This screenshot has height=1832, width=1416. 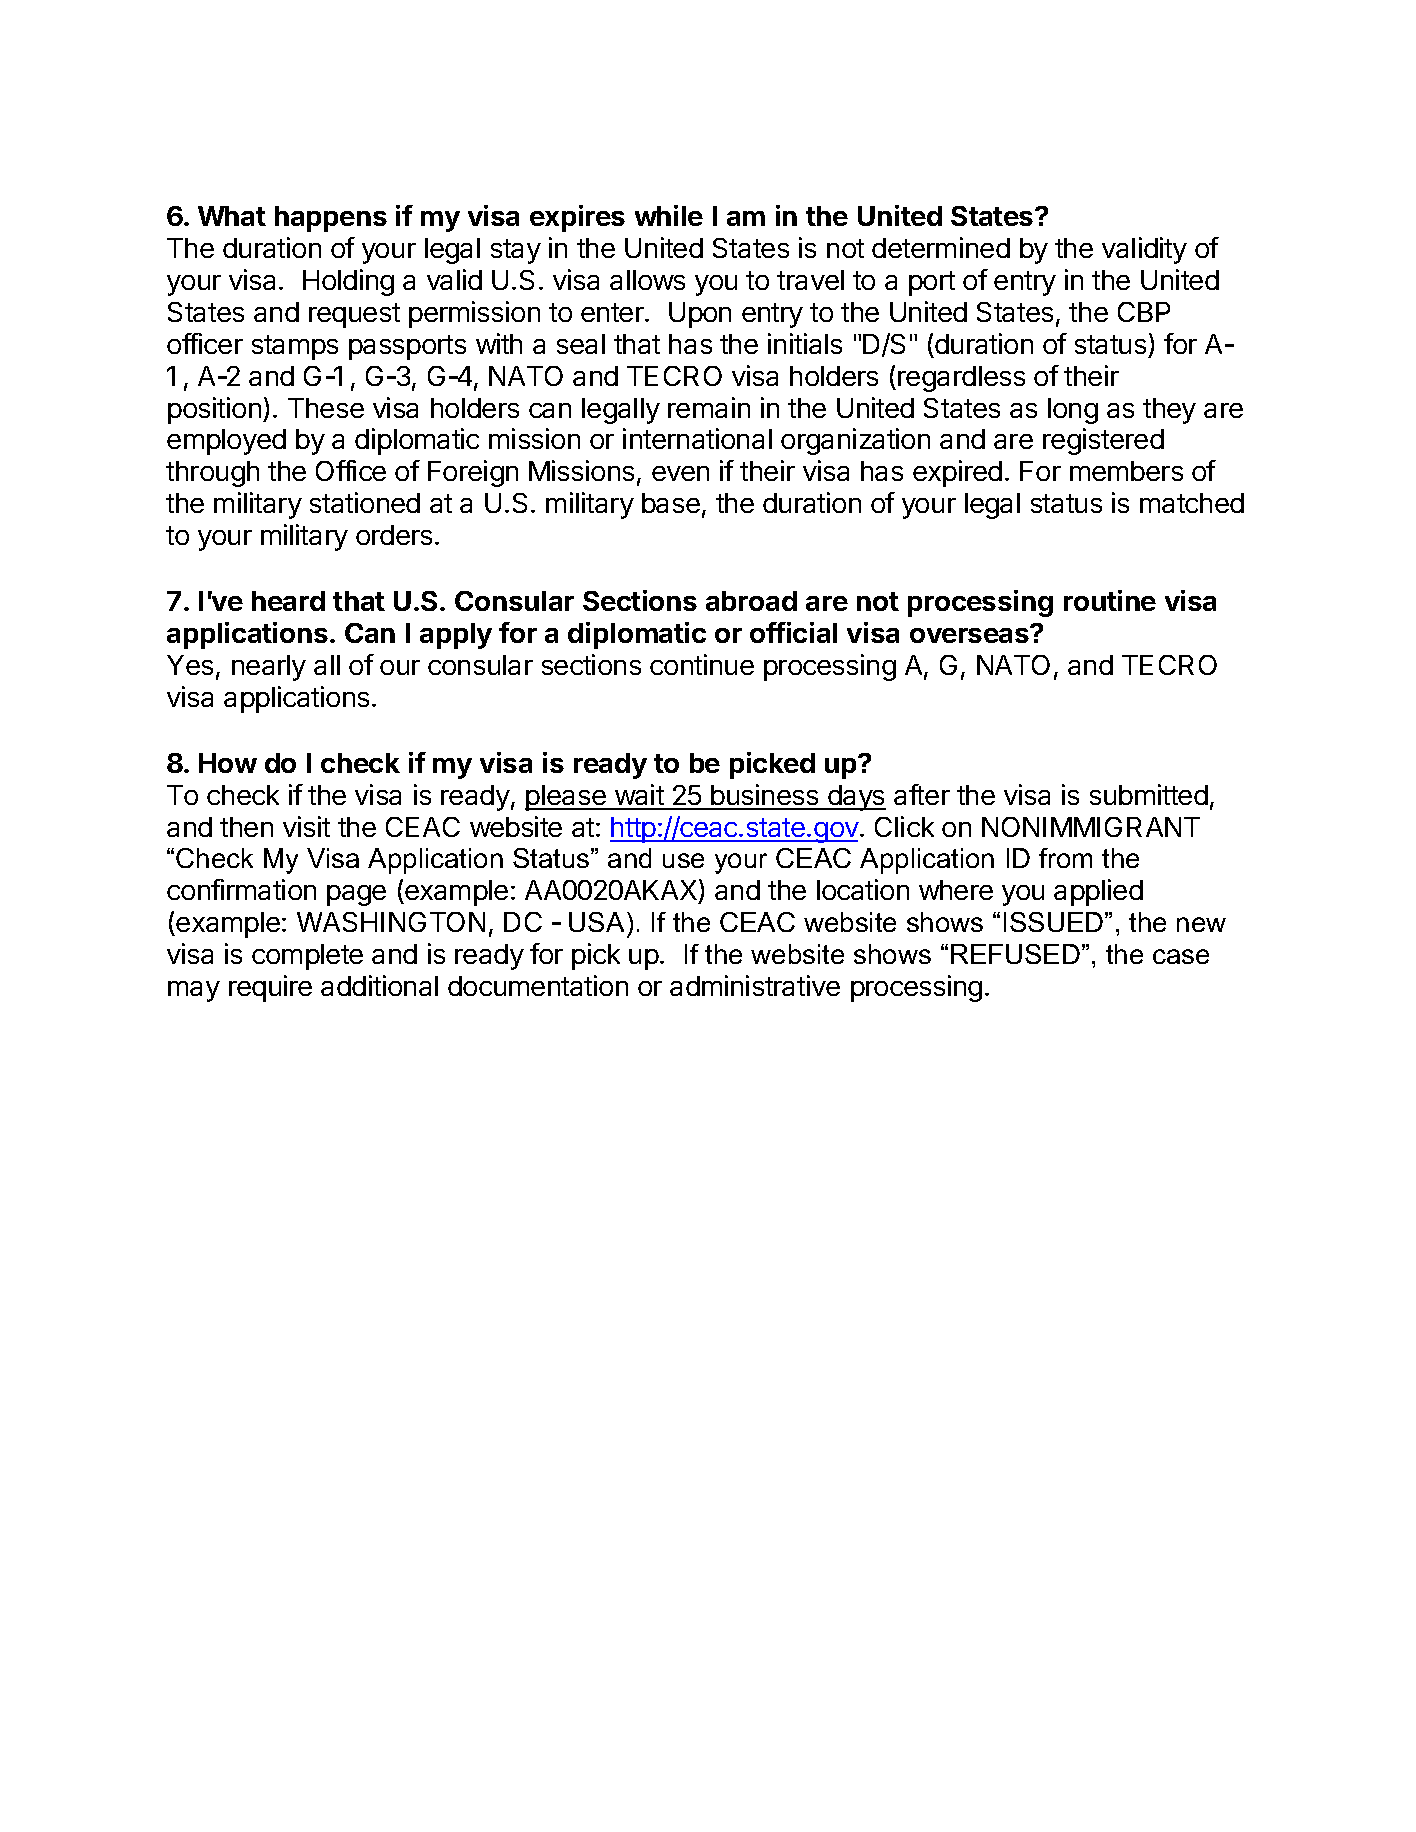 I want to click on happens, so click(x=331, y=219).
